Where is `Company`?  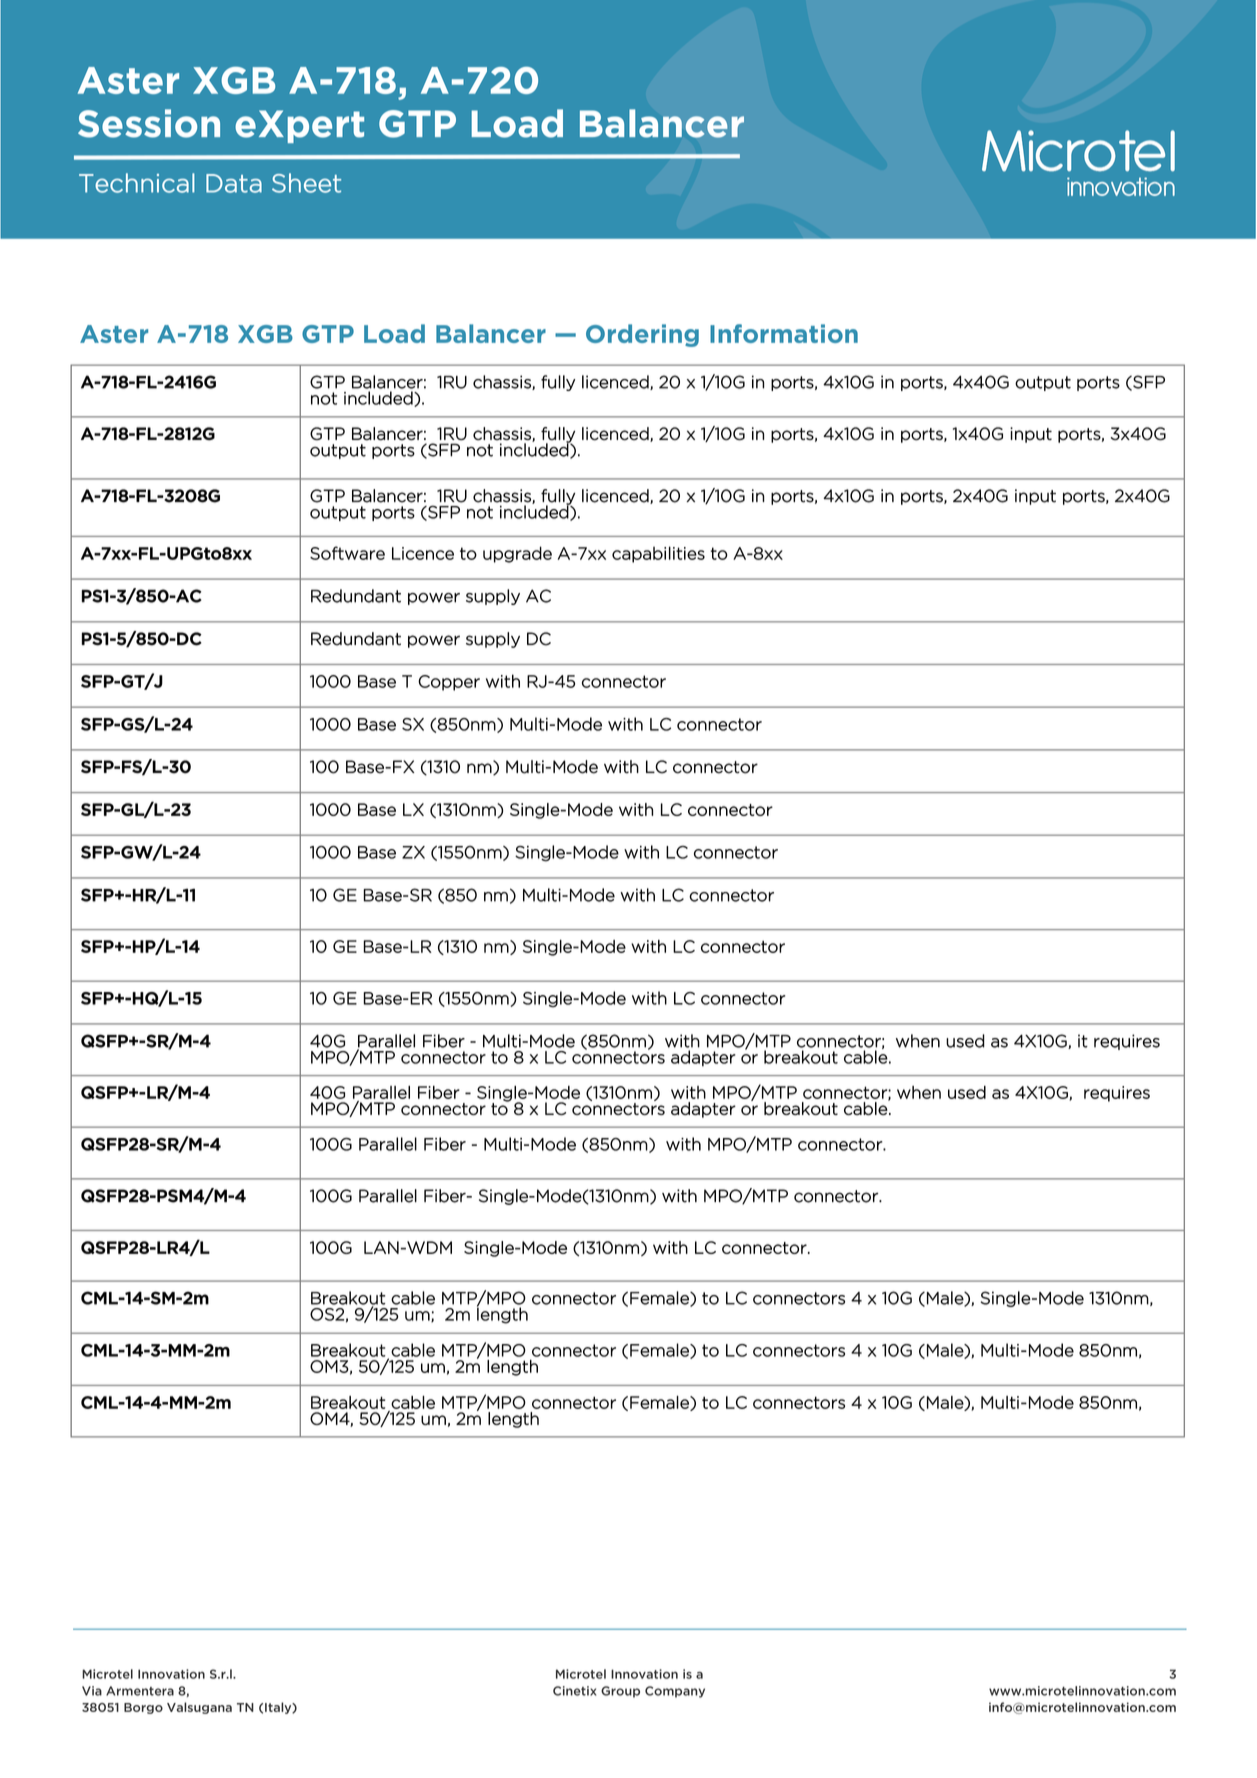 Company is located at coordinates (675, 1692).
